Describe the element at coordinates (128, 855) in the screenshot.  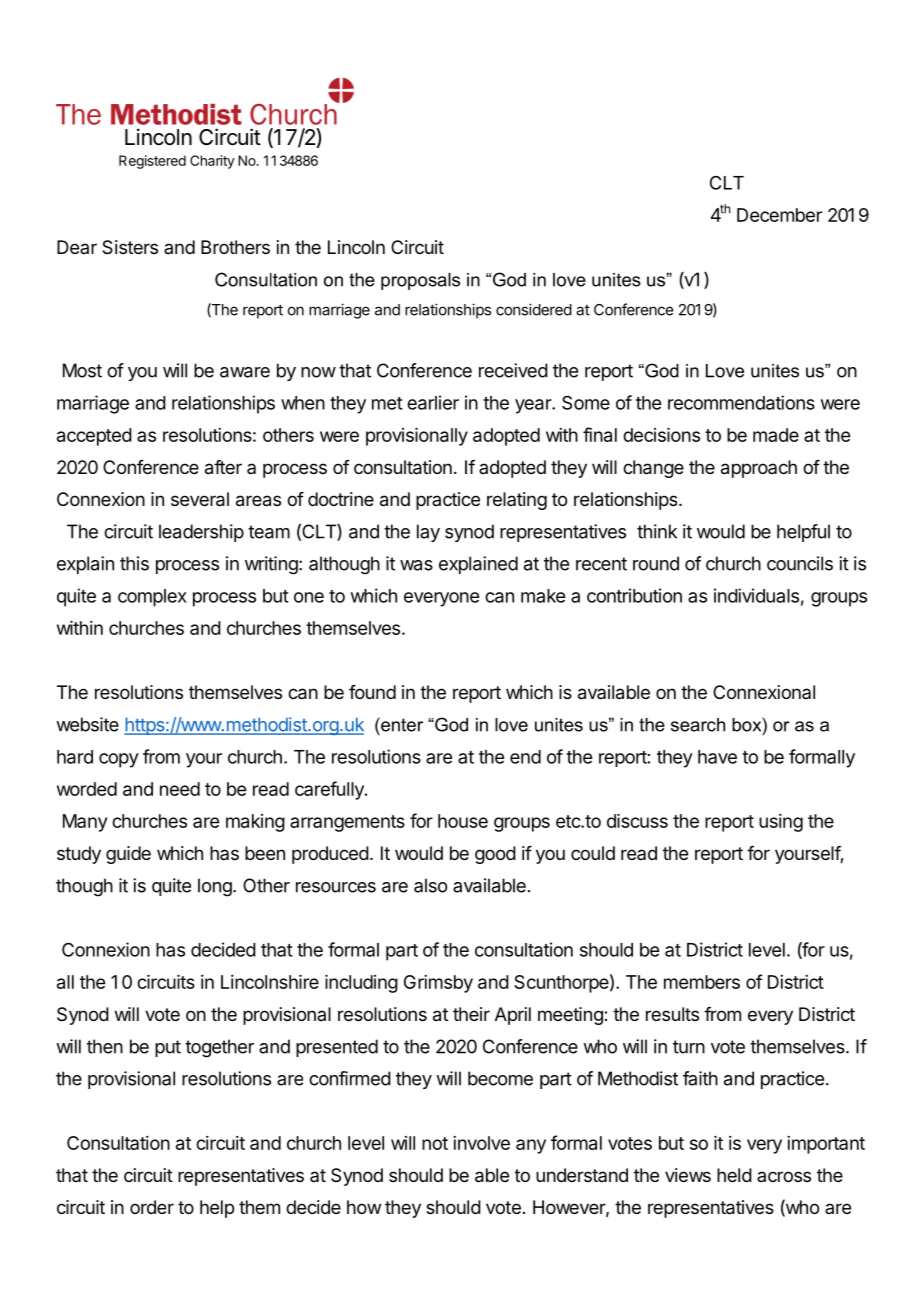
I see `guide` at that location.
